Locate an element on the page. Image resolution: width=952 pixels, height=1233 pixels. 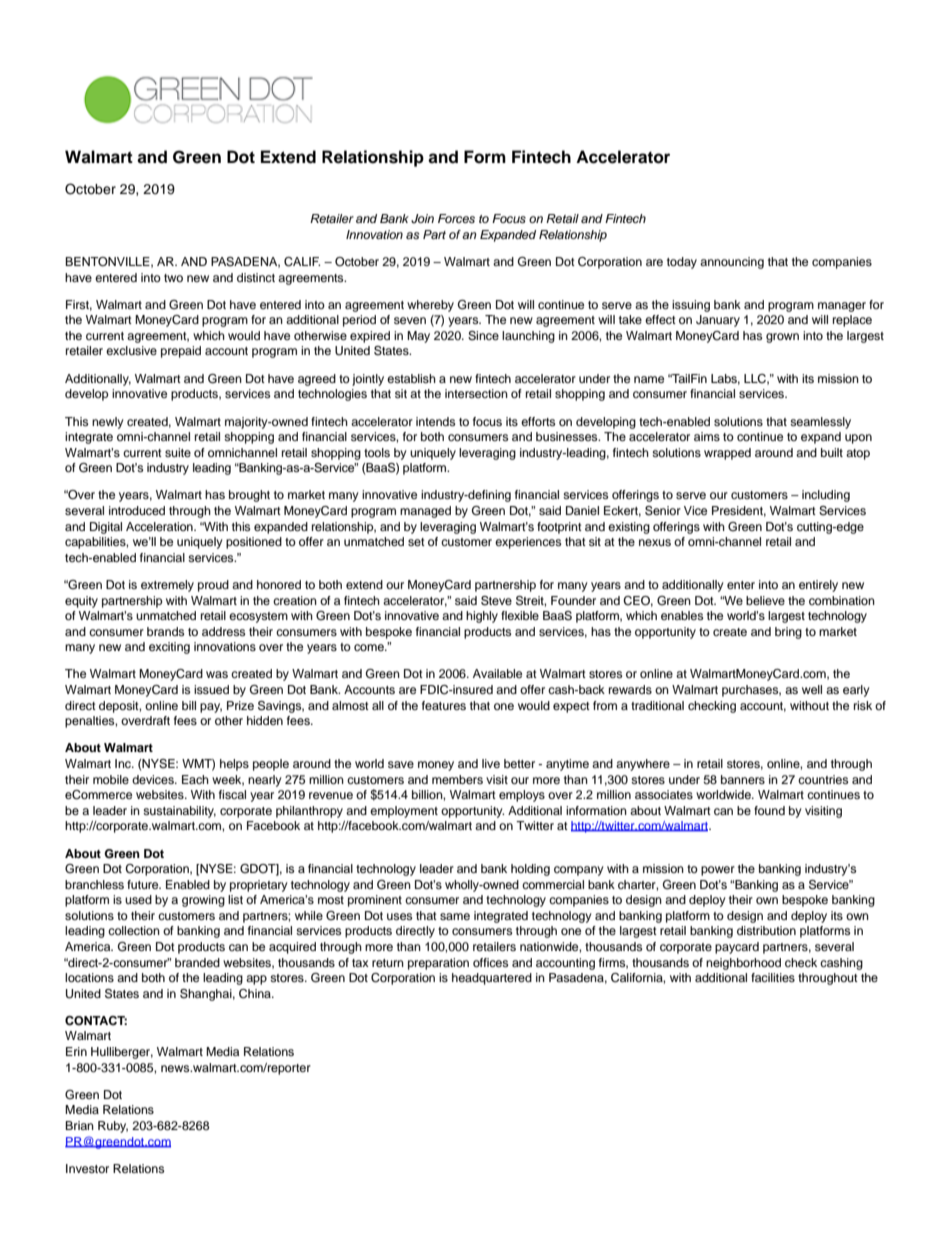
headquartered is located at coordinates (492, 979).
